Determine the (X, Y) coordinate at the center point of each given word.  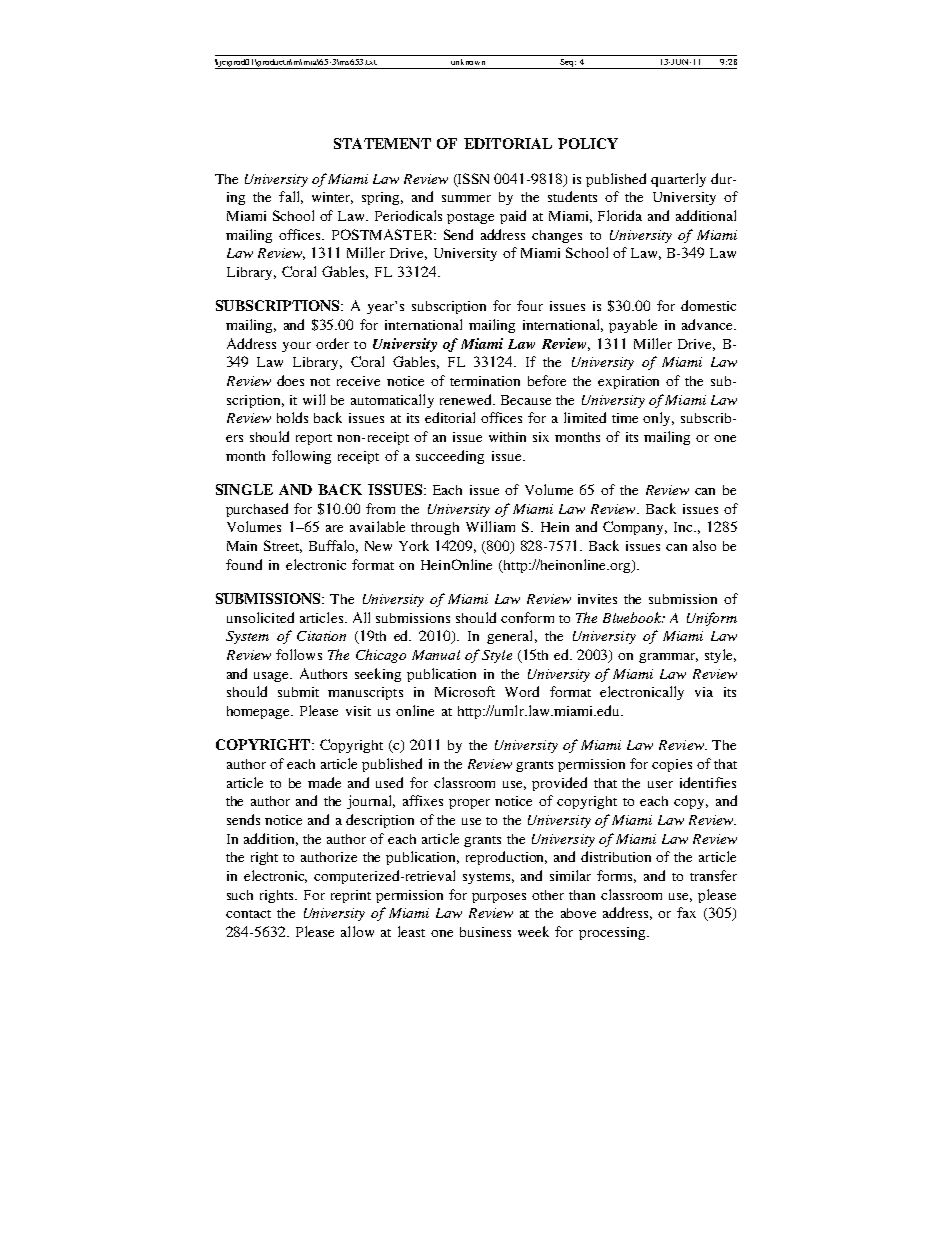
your (296, 347)
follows (299, 654)
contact (248, 914)
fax (686, 912)
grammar (668, 658)
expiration (628, 382)
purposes (499, 898)
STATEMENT (382, 143)
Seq (568, 64)
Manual (436, 655)
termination (485, 381)
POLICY (588, 143)
